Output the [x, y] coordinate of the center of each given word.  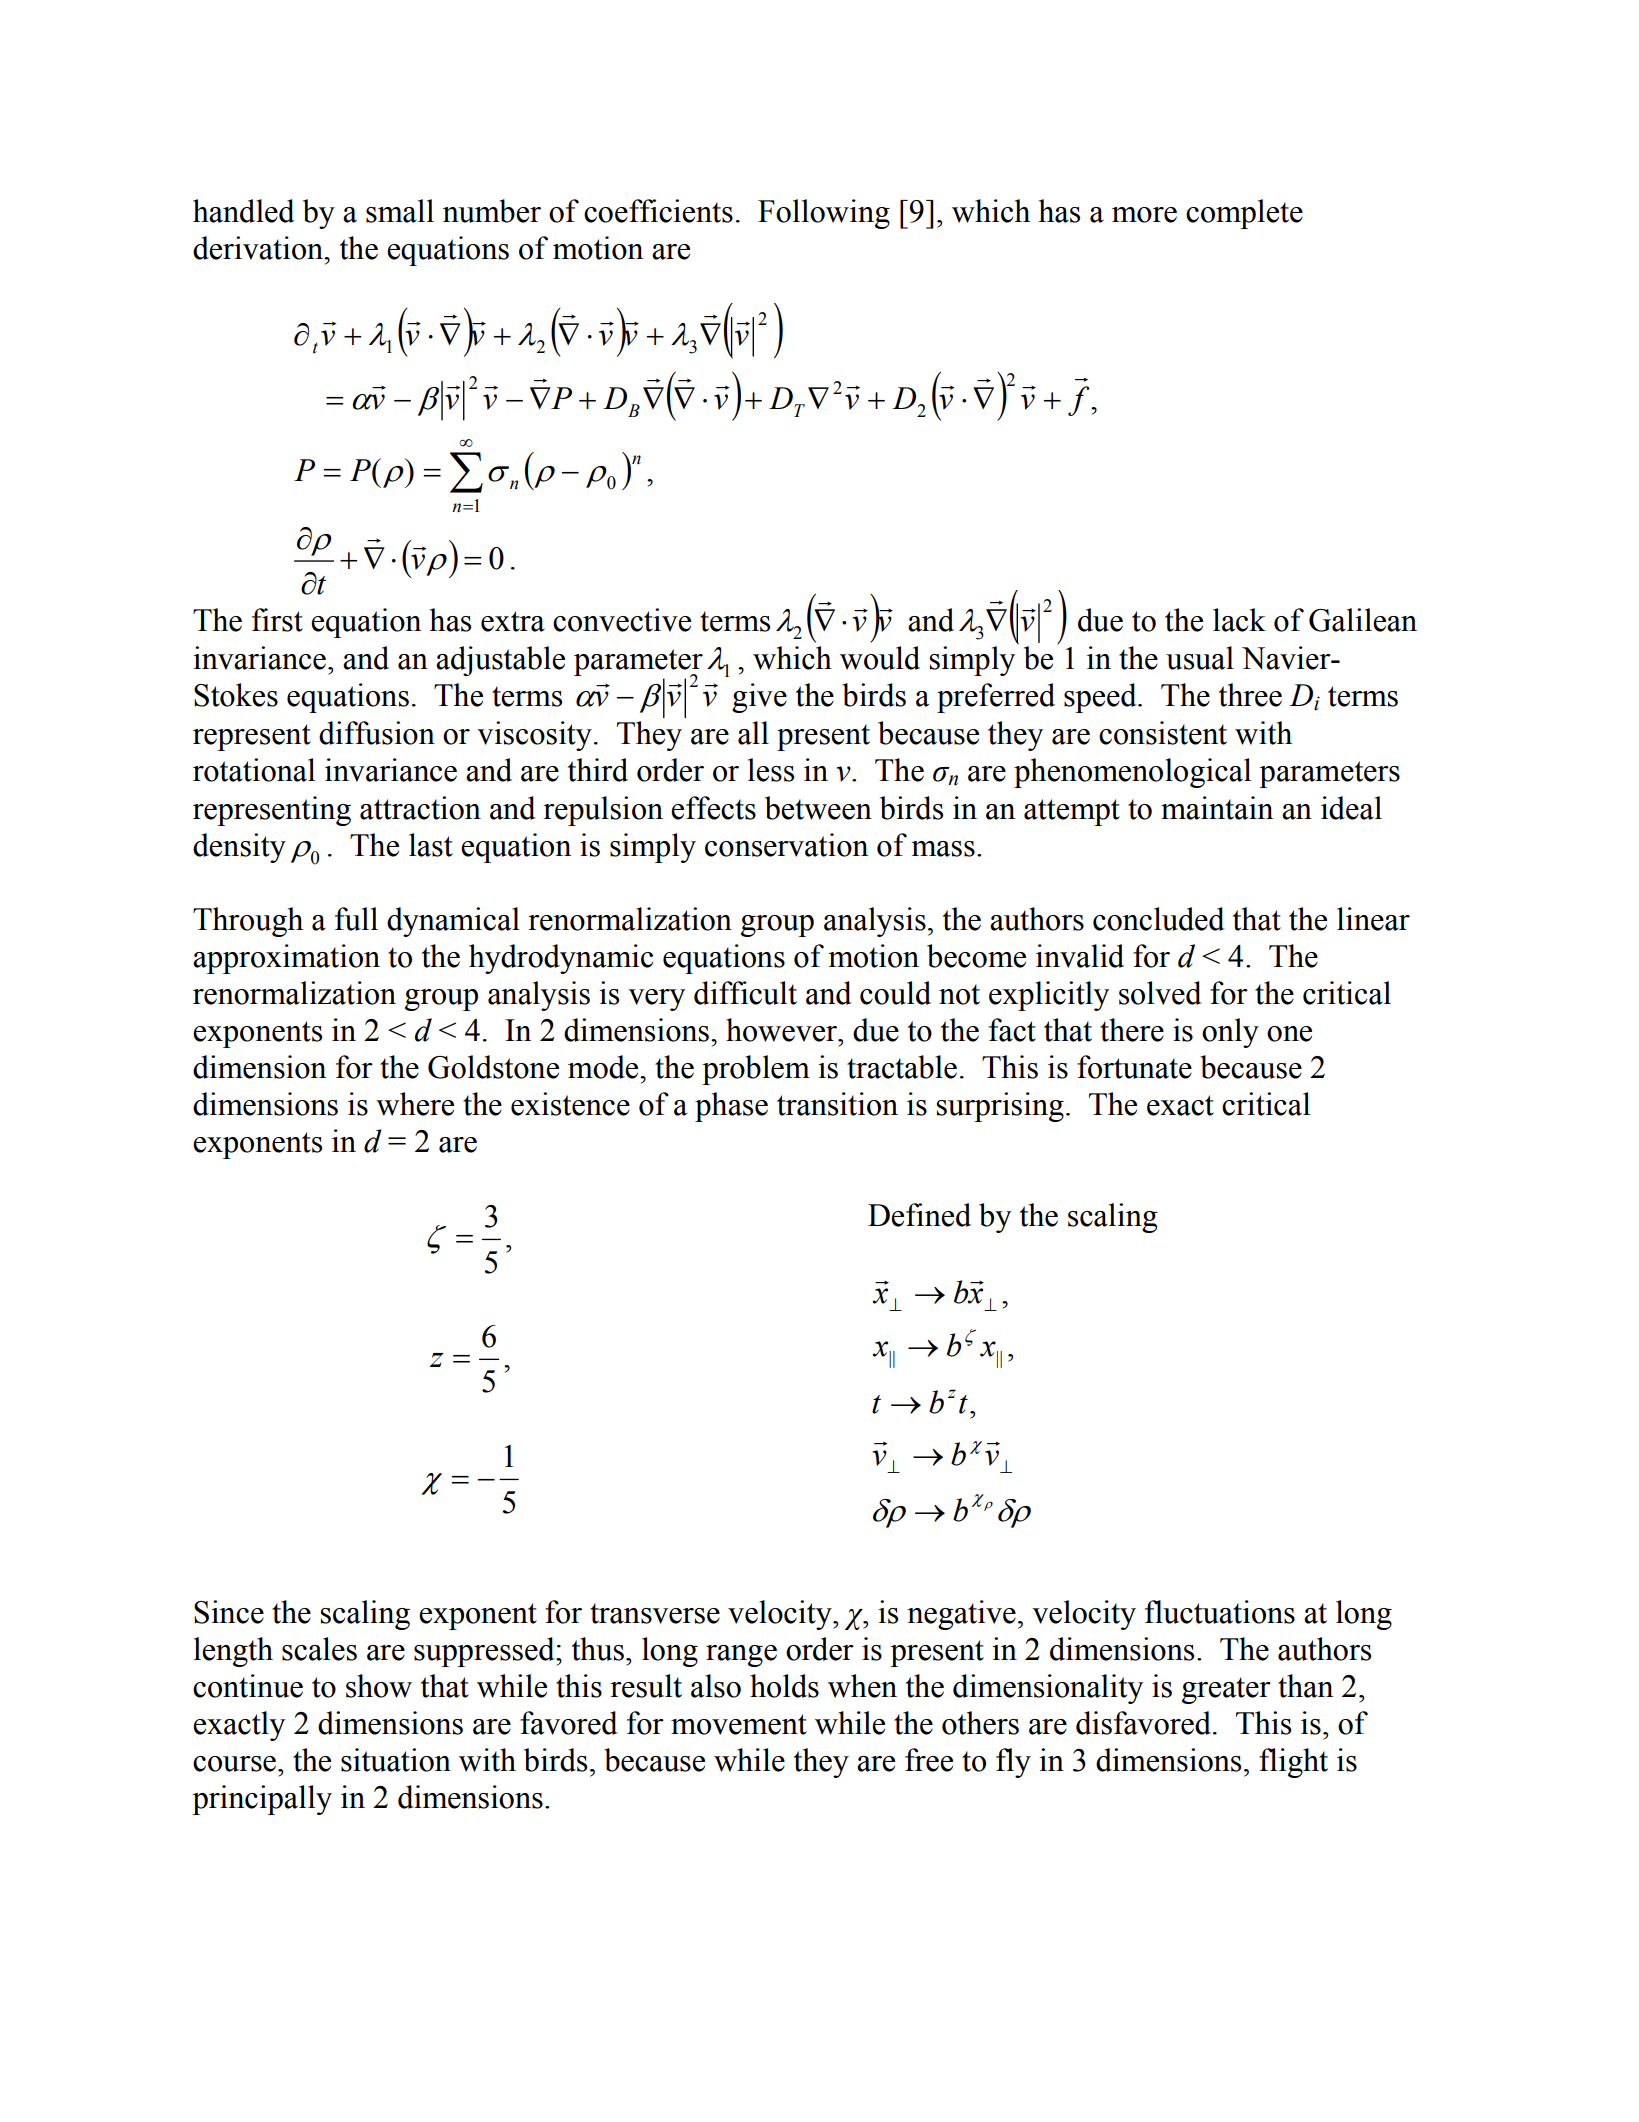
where [415, 1104]
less [771, 770]
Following [824, 214]
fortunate [1134, 1067]
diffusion [377, 733]
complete [1244, 214]
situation [396, 1760]
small [400, 211]
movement [739, 1724]
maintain [1217, 808]
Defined [919, 1215]
